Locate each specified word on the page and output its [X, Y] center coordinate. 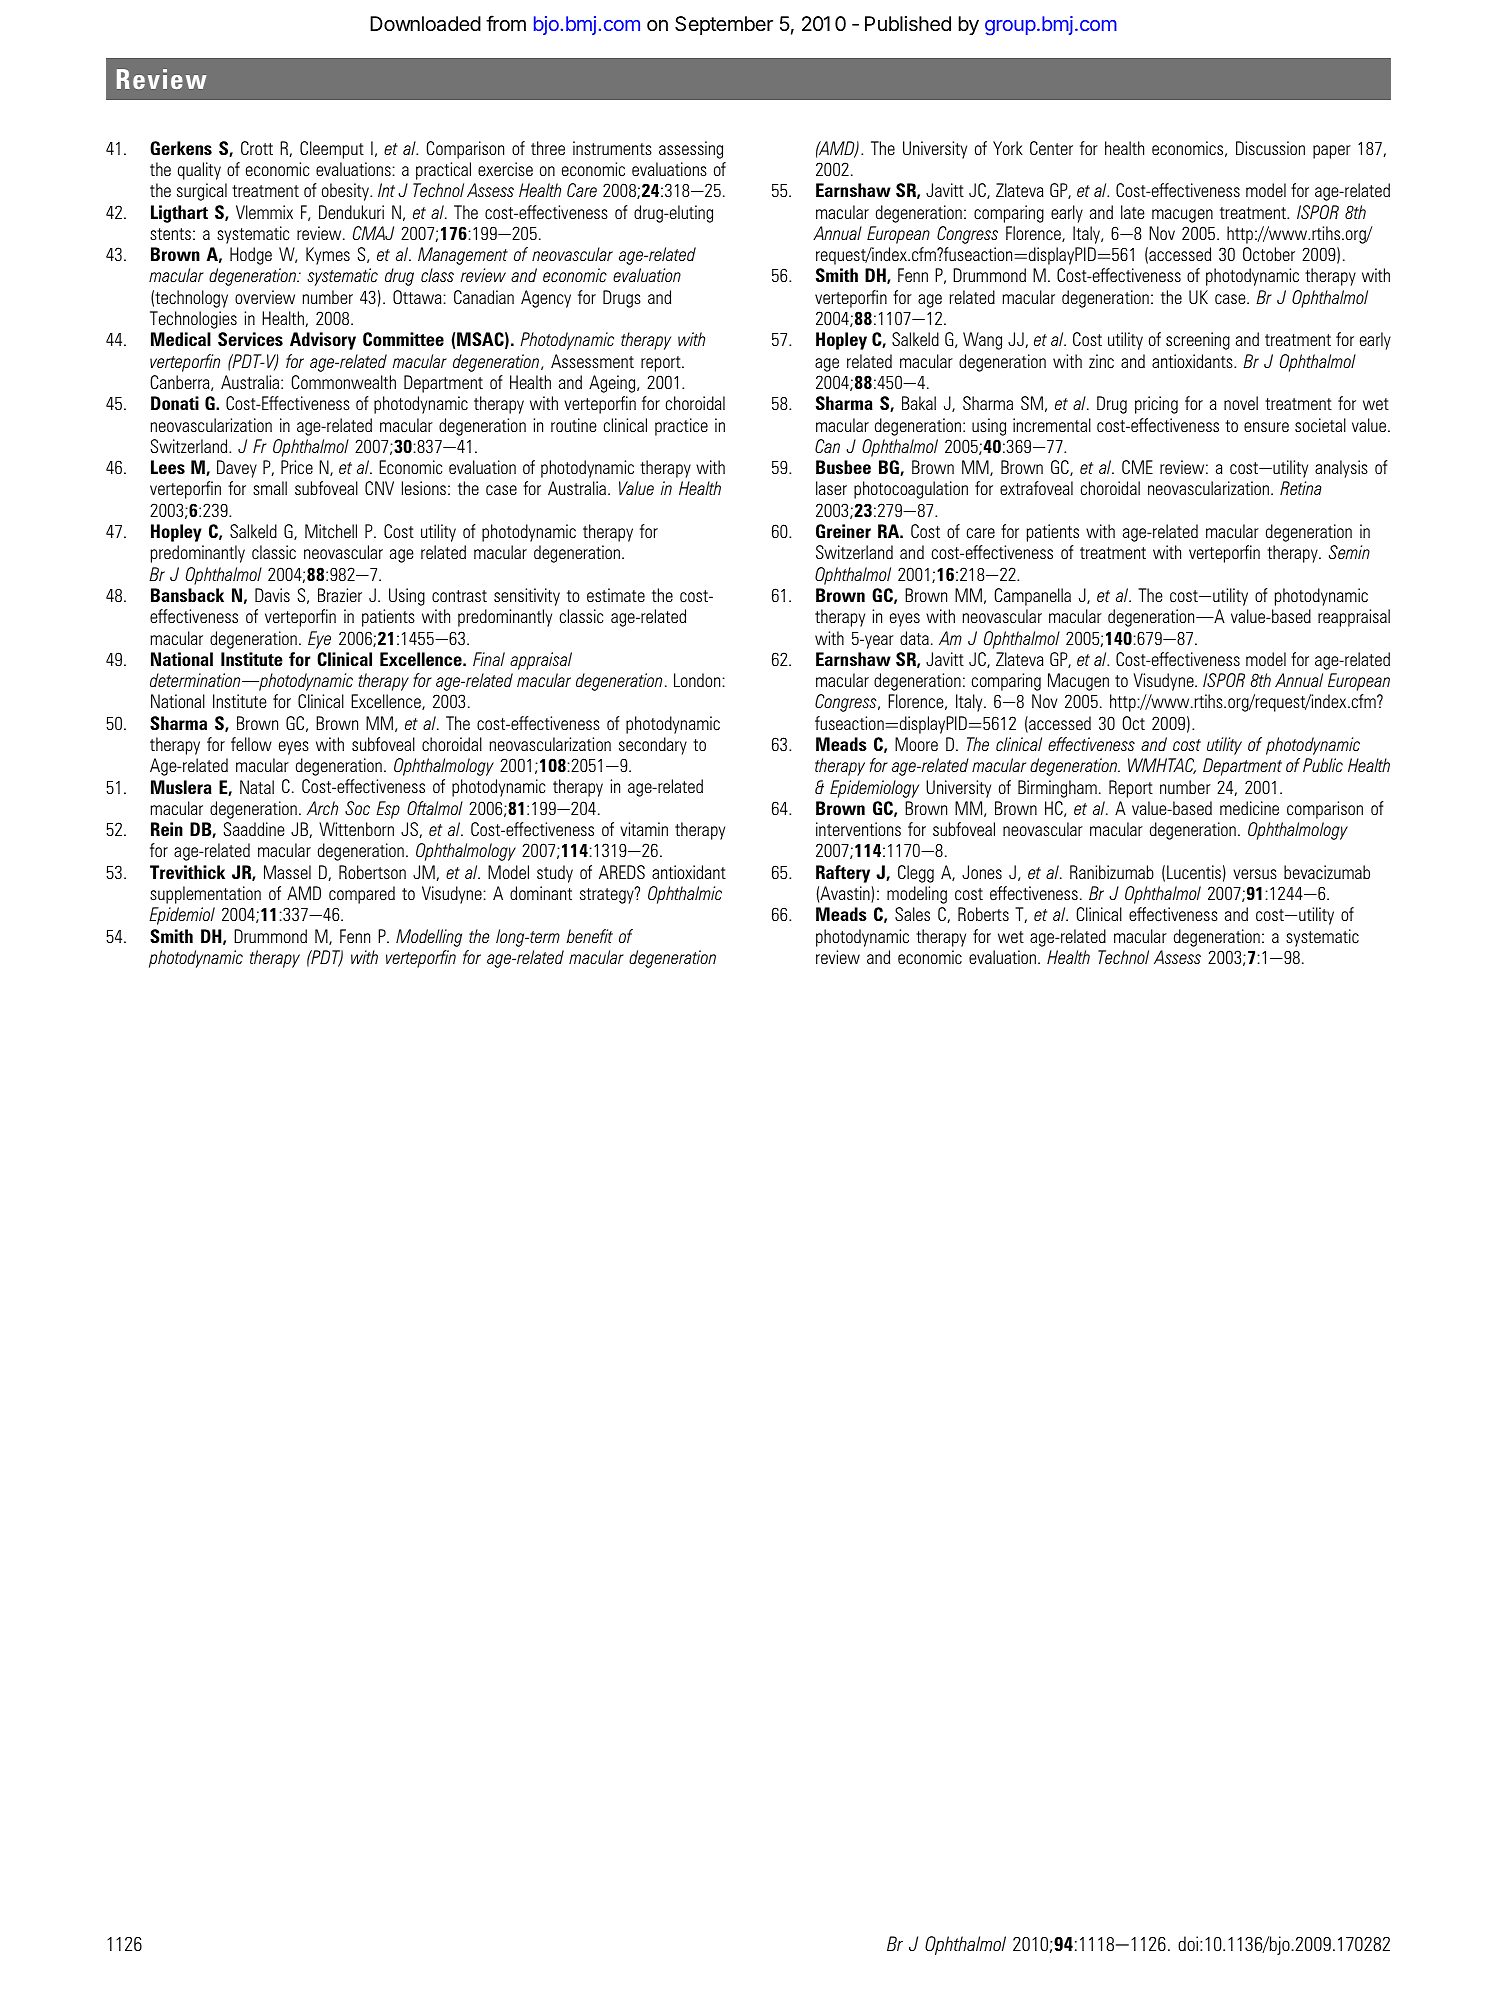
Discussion [1270, 148]
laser [831, 488]
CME [1137, 467]
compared [362, 895]
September [724, 25]
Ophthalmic [685, 895]
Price [297, 467]
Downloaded [425, 24]
